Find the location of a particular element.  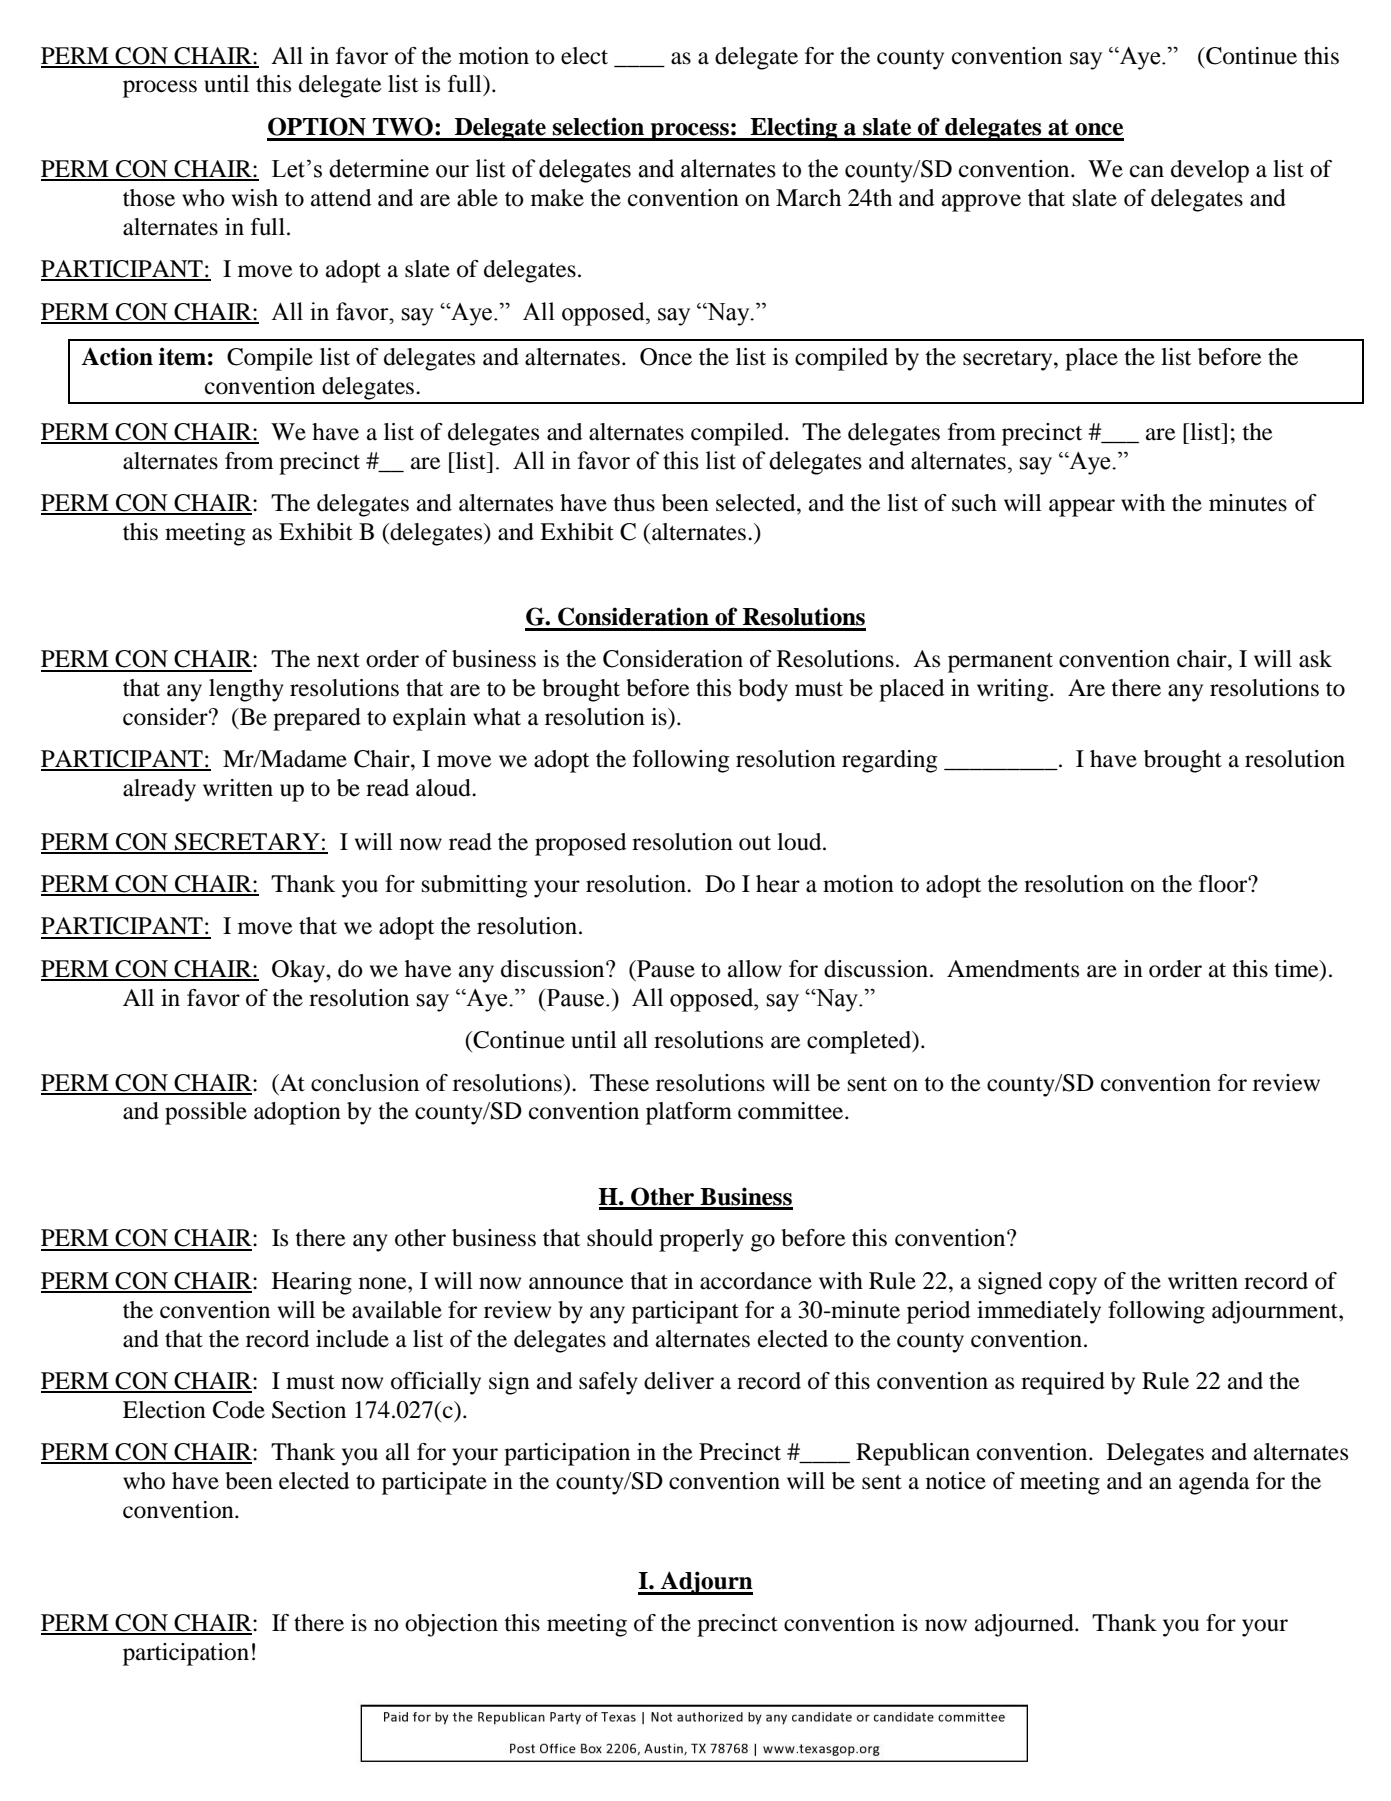

Republican is located at coordinates (913, 1454).
